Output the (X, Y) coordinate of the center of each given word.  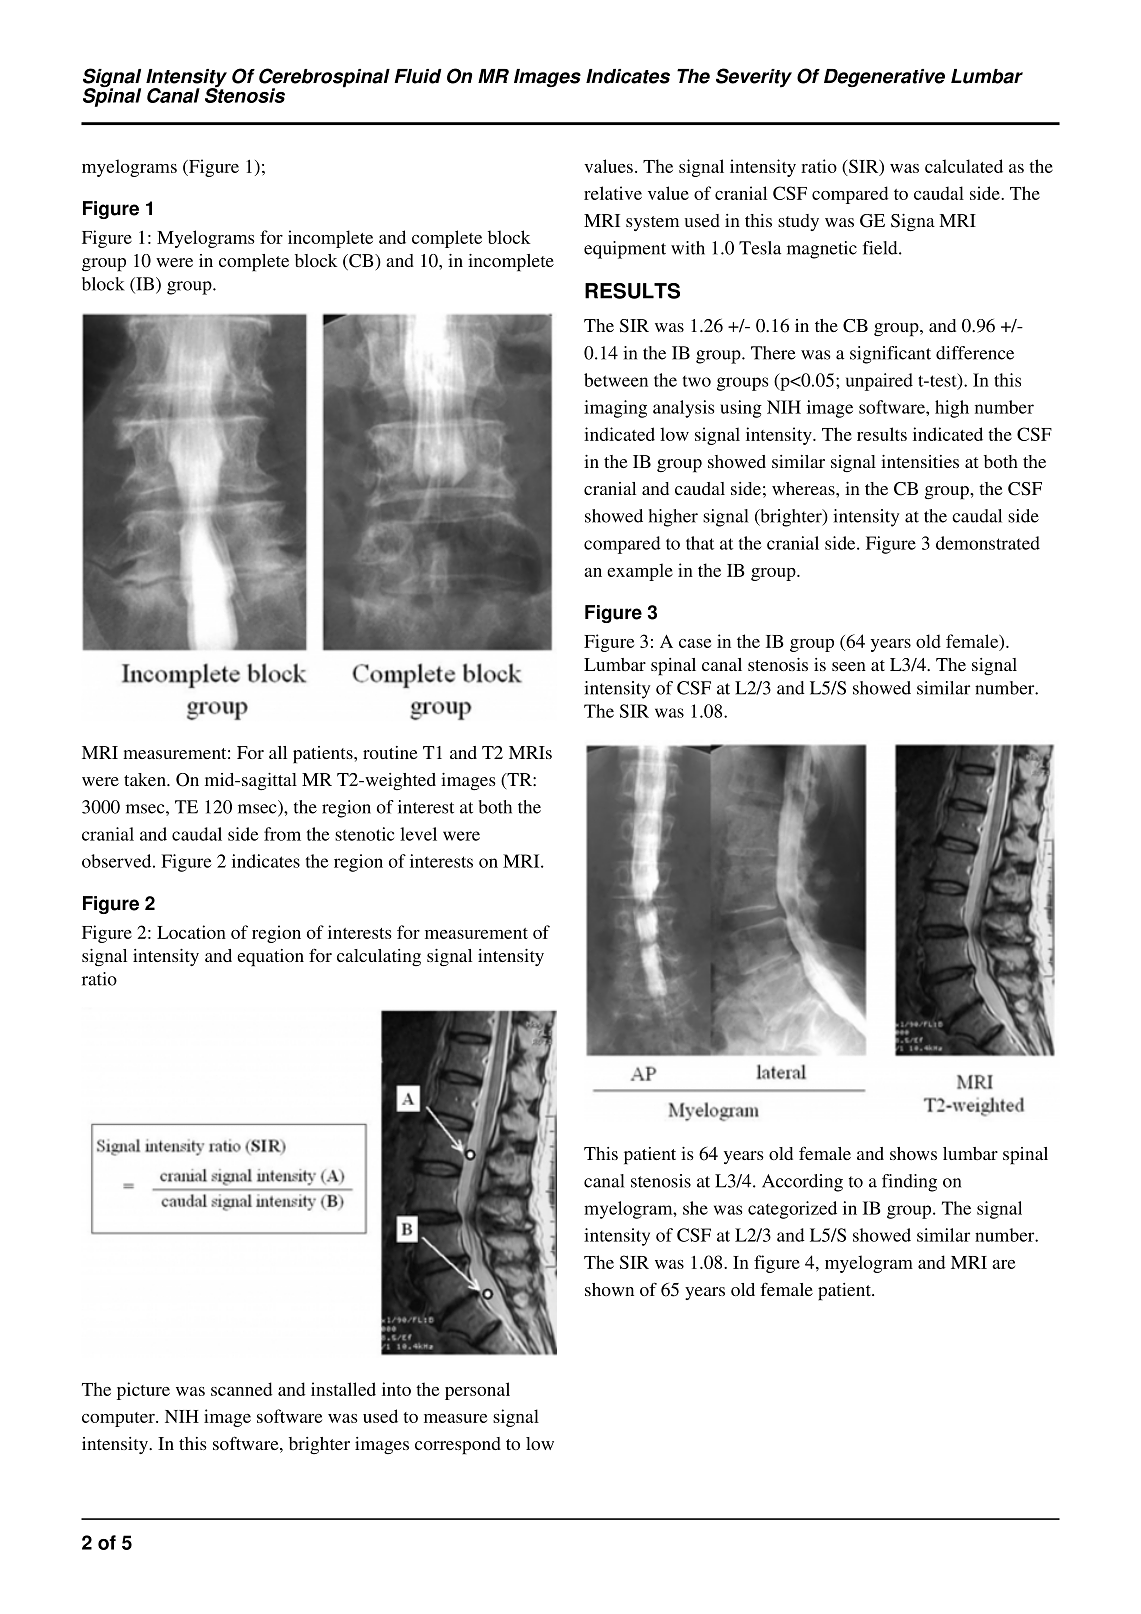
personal (477, 1391)
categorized (792, 1210)
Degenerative (884, 78)
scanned (241, 1389)
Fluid (418, 76)
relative (613, 193)
